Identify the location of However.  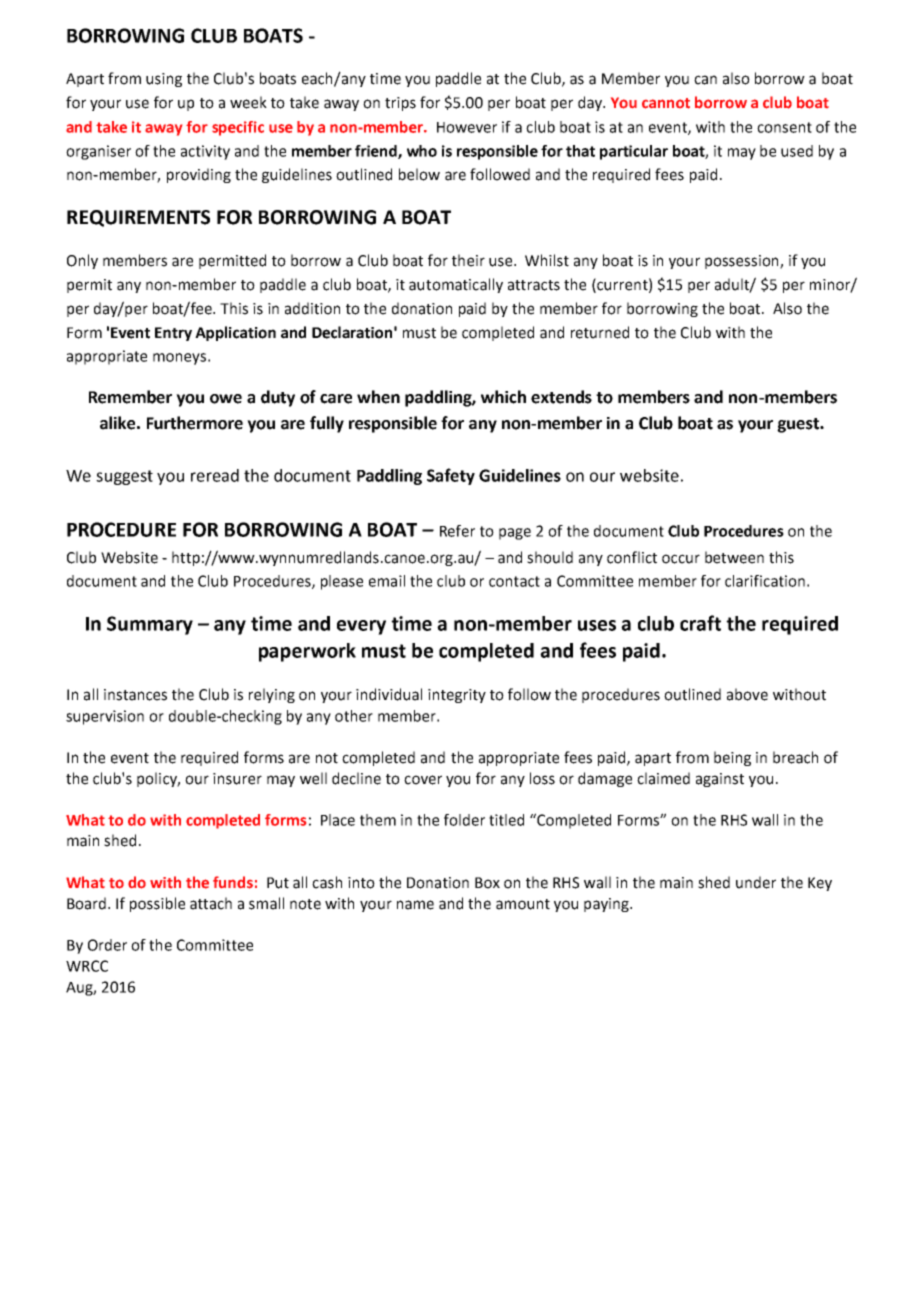
(467, 127).
